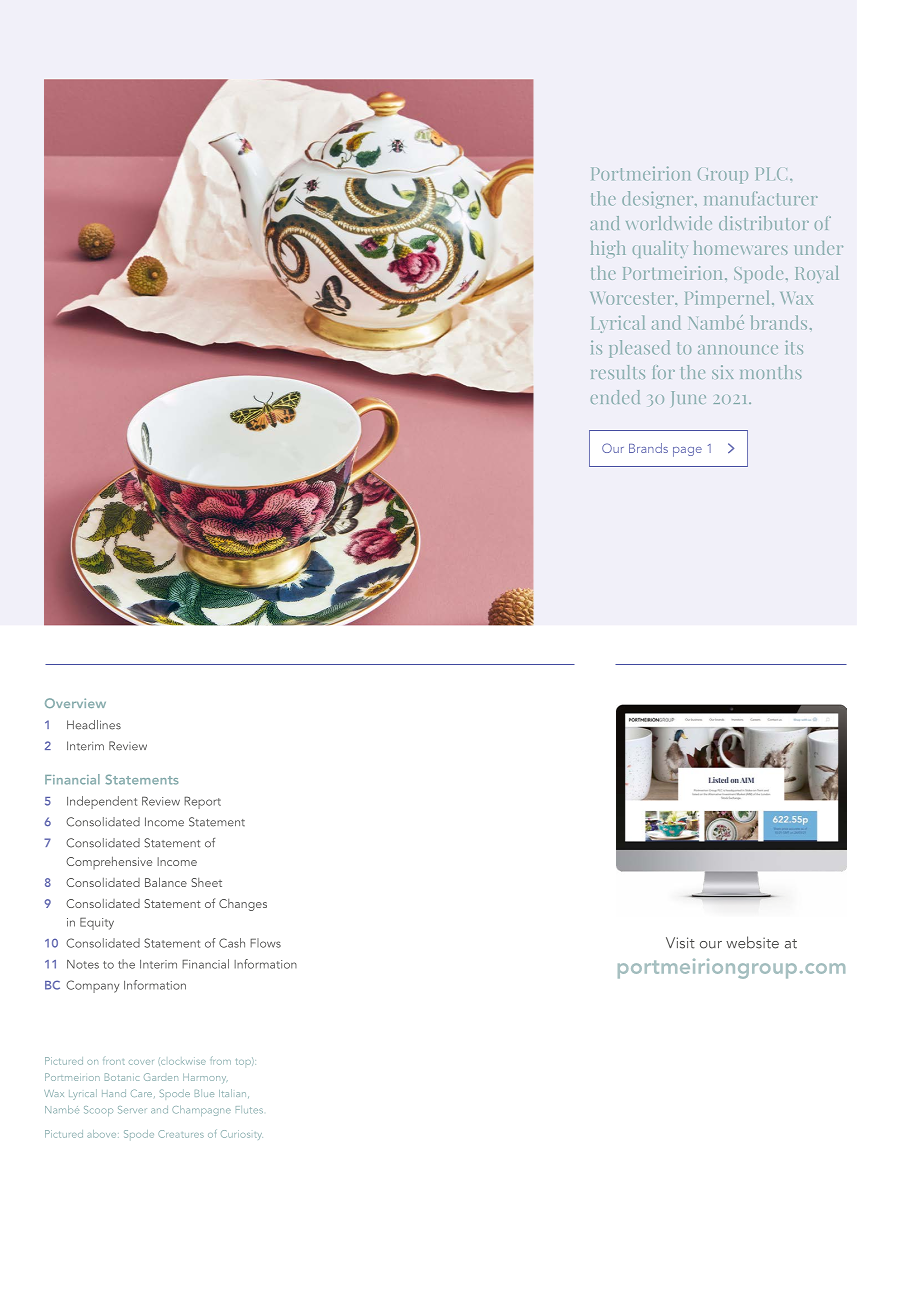 The width and height of the screenshot is (924, 1308). What do you see at coordinates (242, 1135) in the screenshot?
I see `Curiosity` at bounding box center [242, 1135].
